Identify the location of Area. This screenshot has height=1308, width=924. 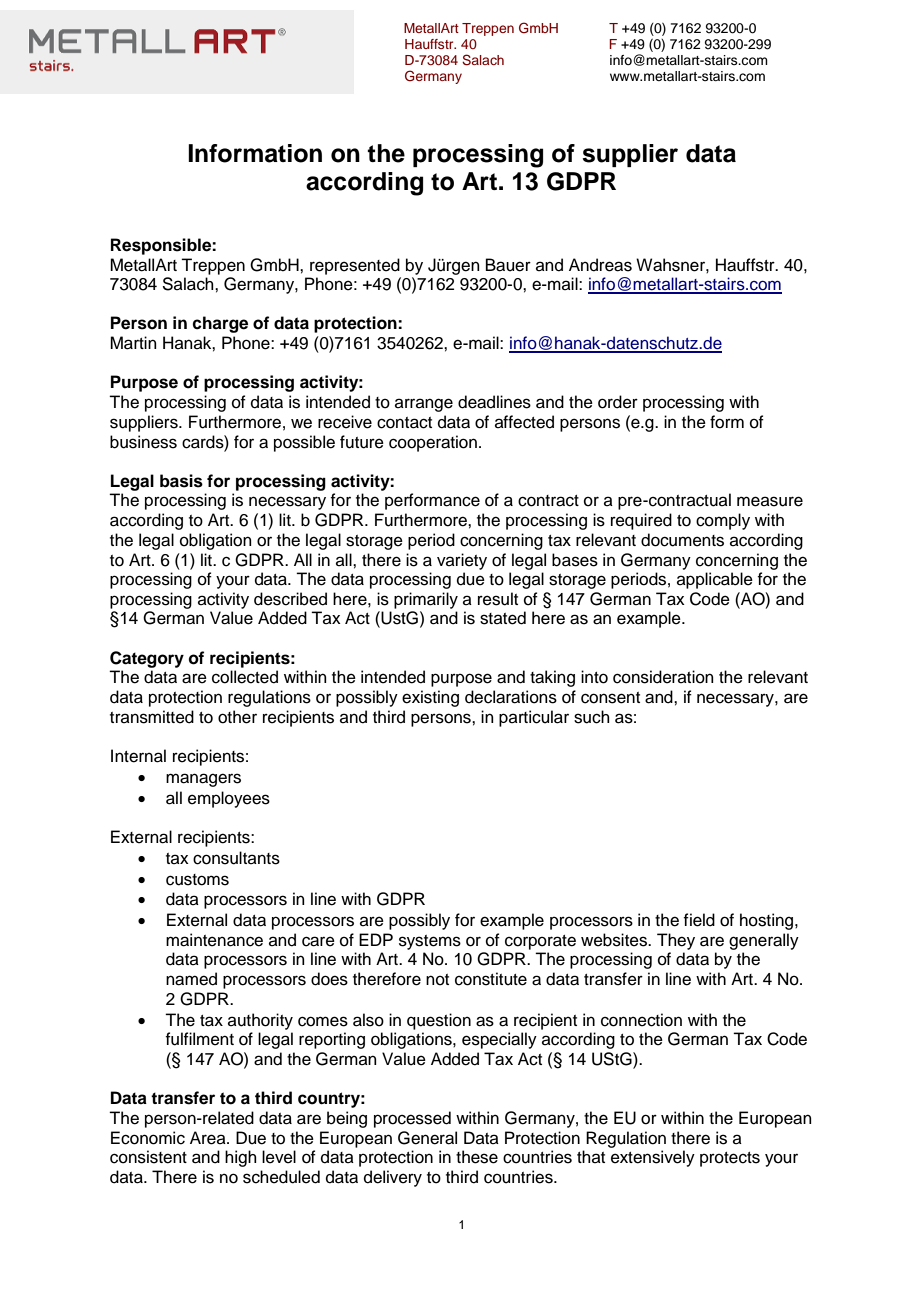
(209, 1138).
